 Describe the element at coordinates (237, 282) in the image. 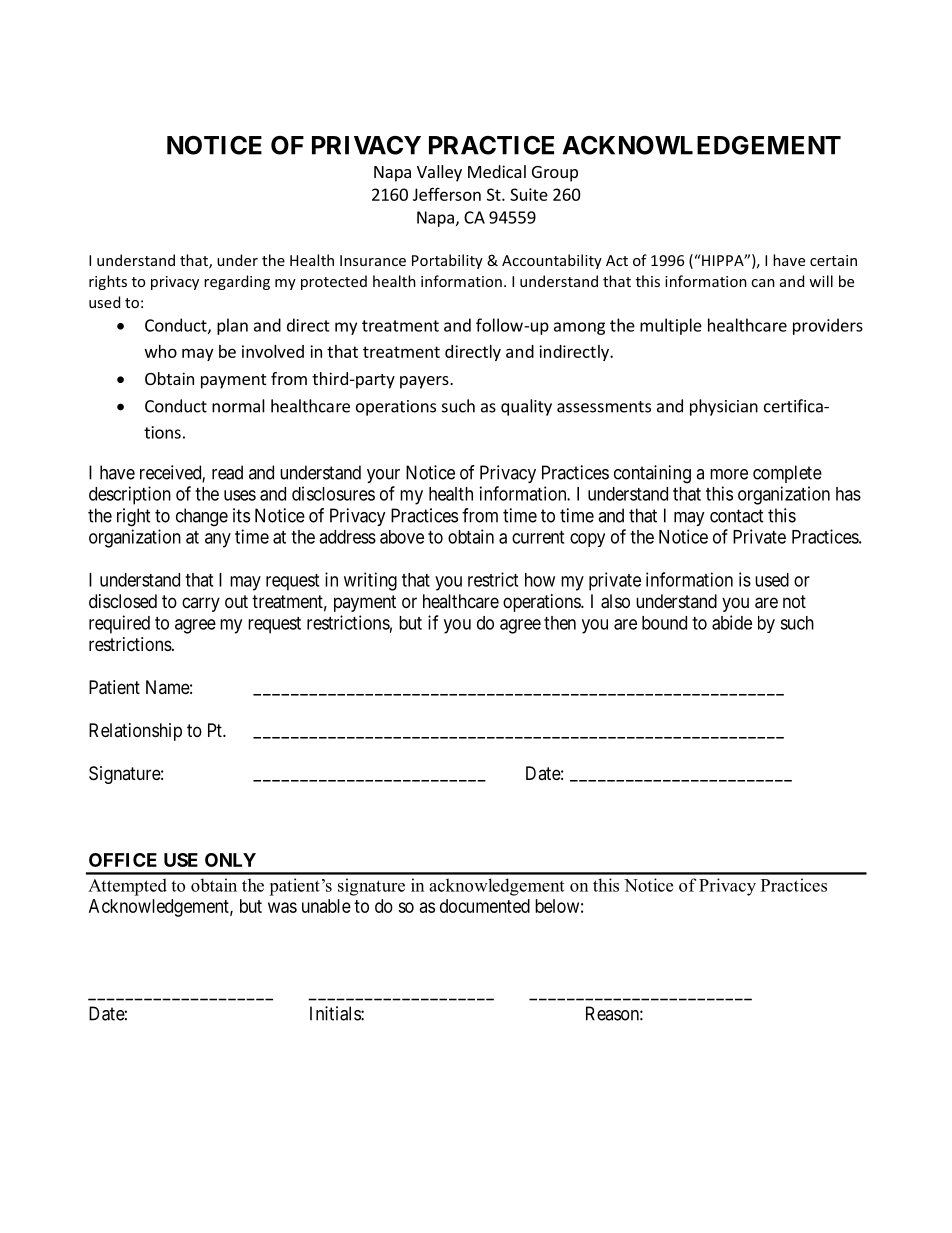

I see `regarding` at that location.
